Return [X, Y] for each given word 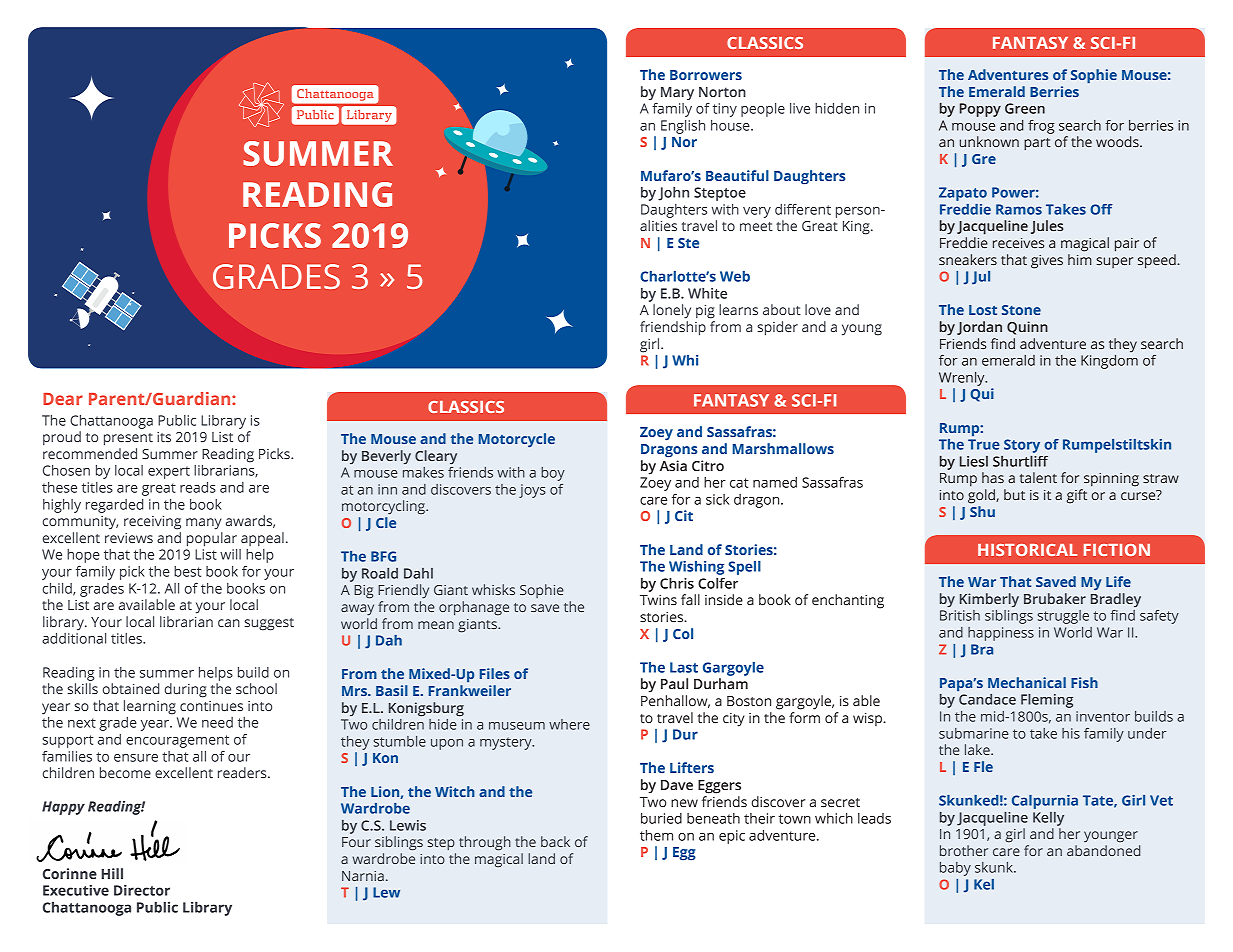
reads [198, 487]
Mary [677, 93]
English [683, 127]
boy [553, 474]
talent [1038, 477]
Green [1025, 108]
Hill [112, 873]
